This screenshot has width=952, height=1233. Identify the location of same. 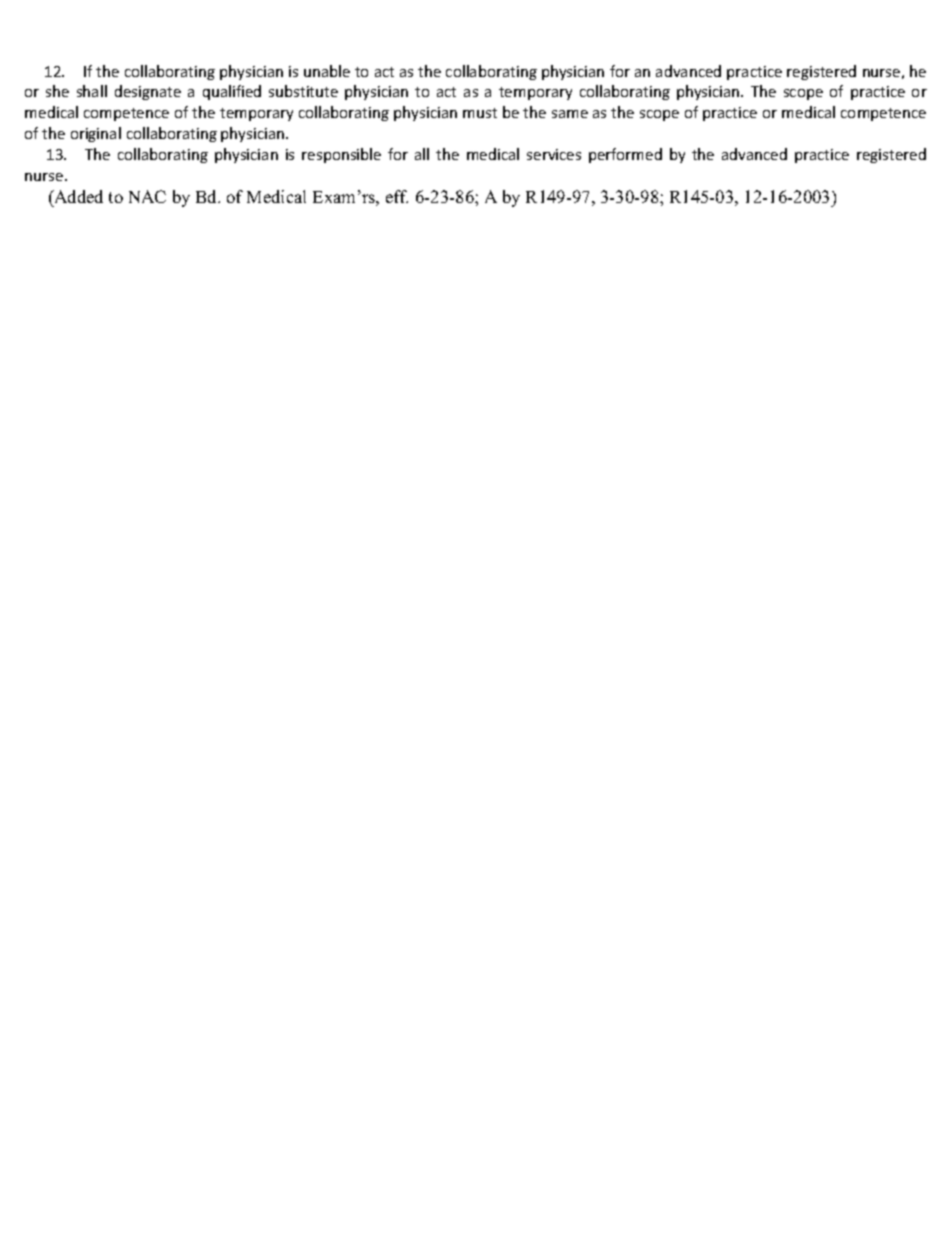
(570, 114).
